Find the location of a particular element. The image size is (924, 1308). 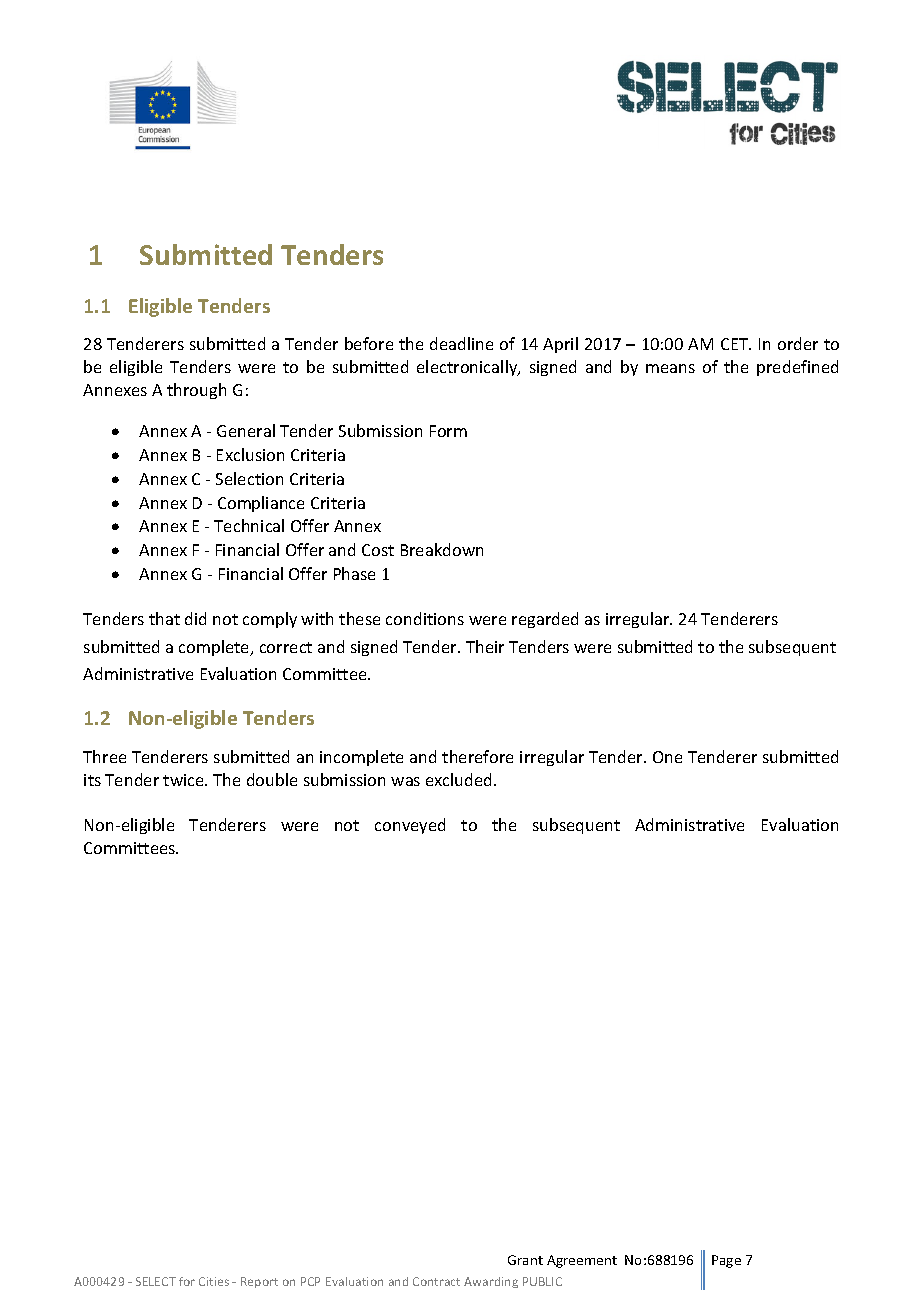

twice is located at coordinates (184, 780).
